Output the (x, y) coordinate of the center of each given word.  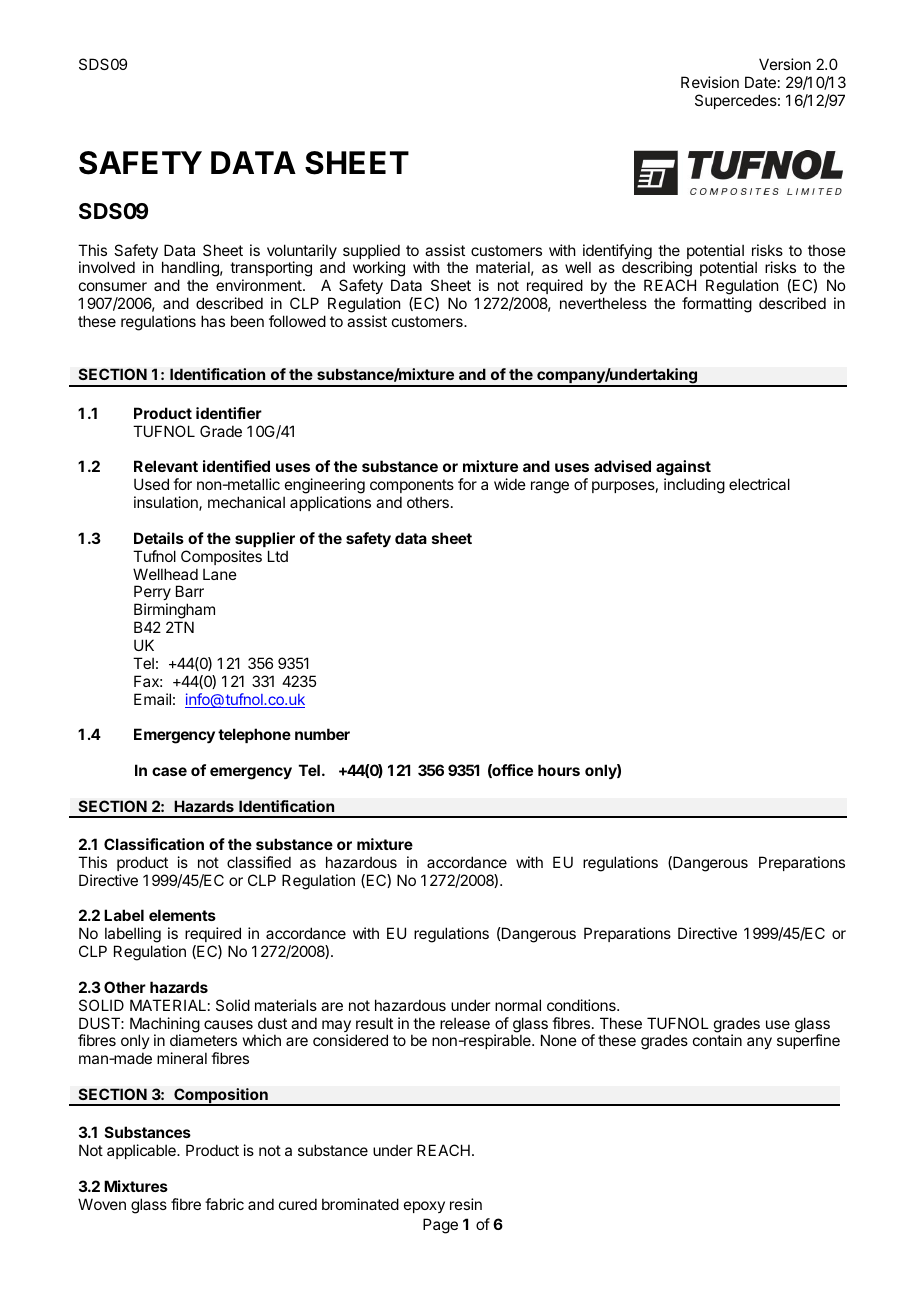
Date (760, 82)
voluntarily (302, 253)
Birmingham (174, 612)
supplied (371, 253)
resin (466, 1204)
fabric (224, 1204)
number (322, 734)
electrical (759, 484)
